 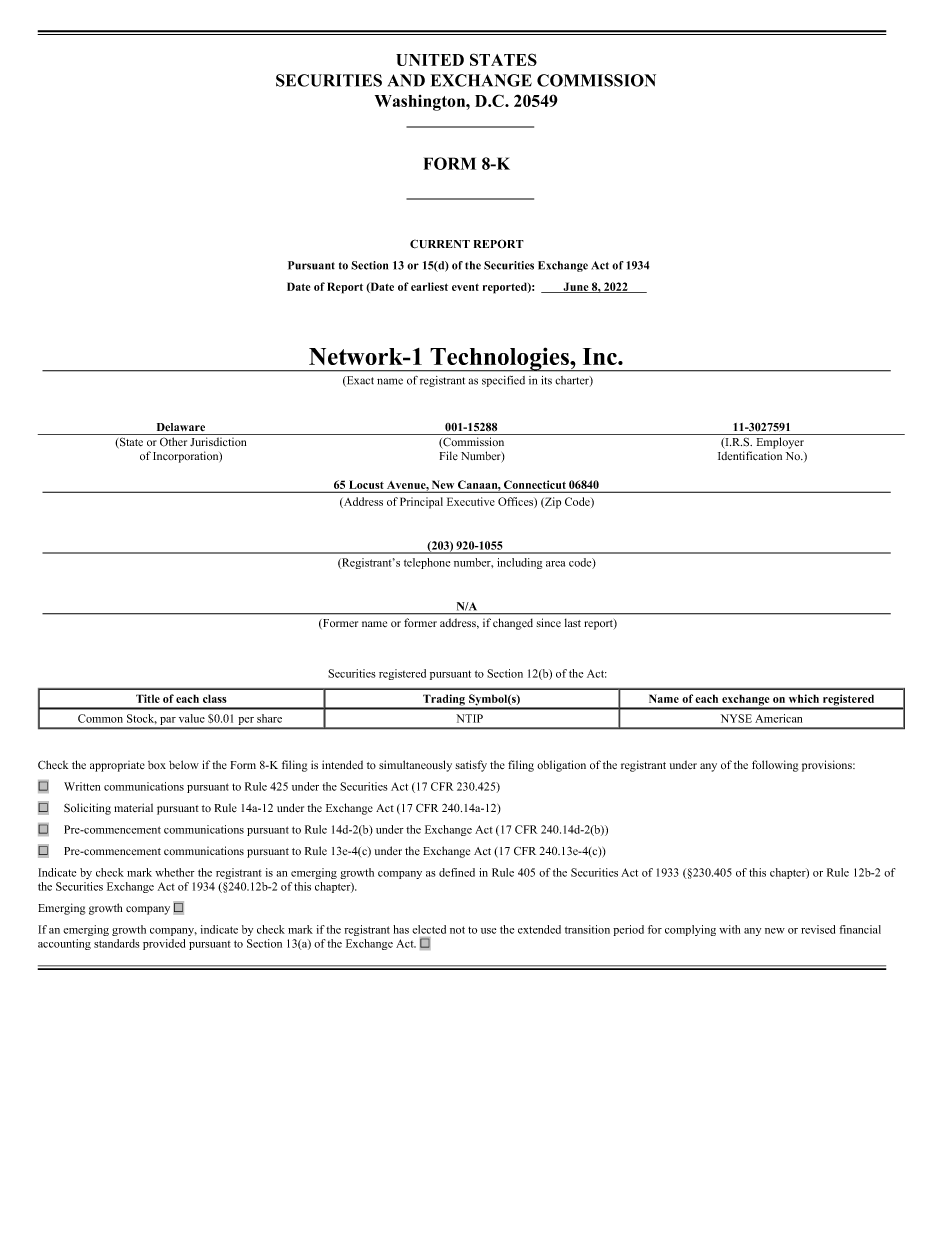 What do you see at coordinates (750, 455) in the page?
I see `Identification` at bounding box center [750, 455].
